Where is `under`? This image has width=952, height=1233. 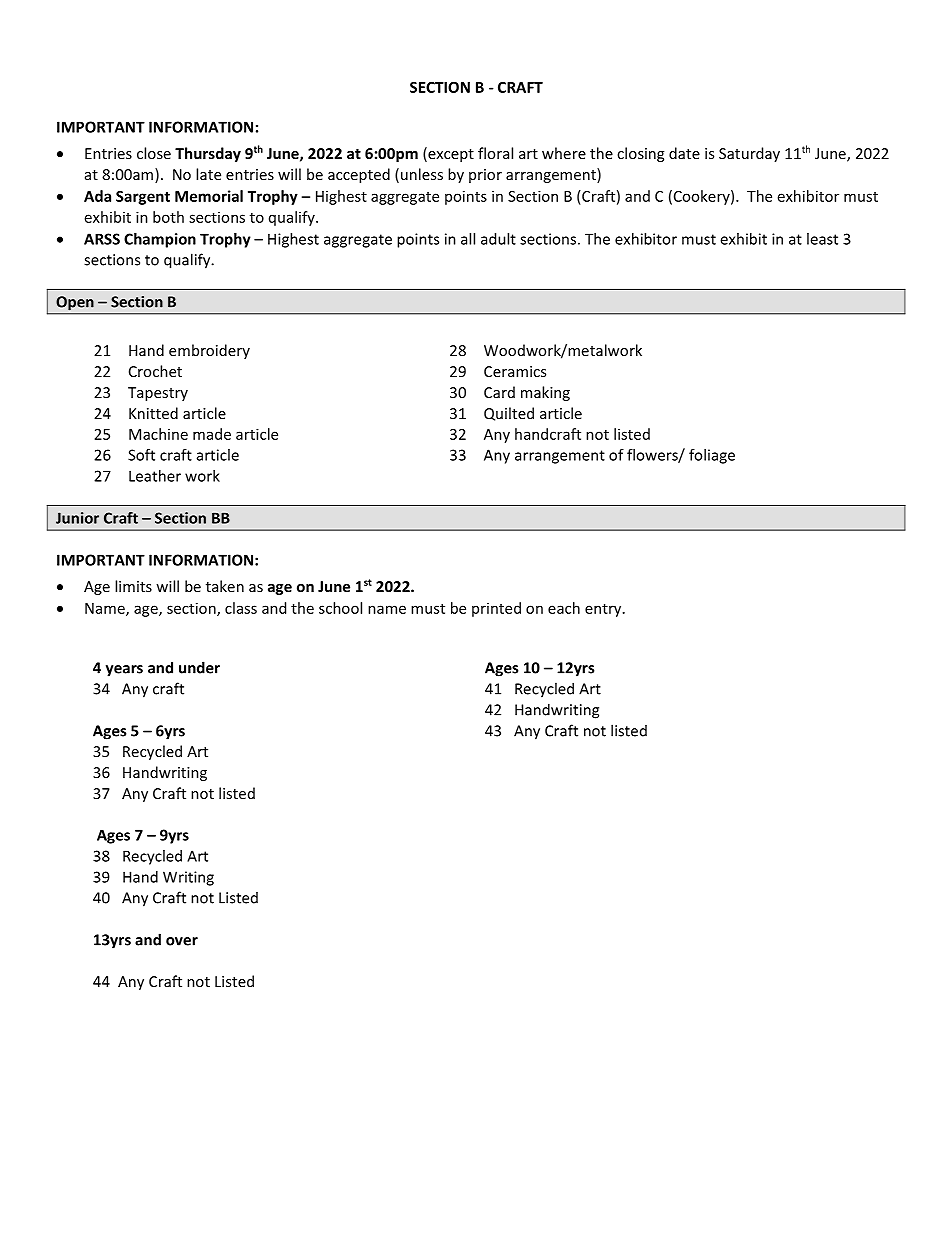
under is located at coordinates (199, 667).
